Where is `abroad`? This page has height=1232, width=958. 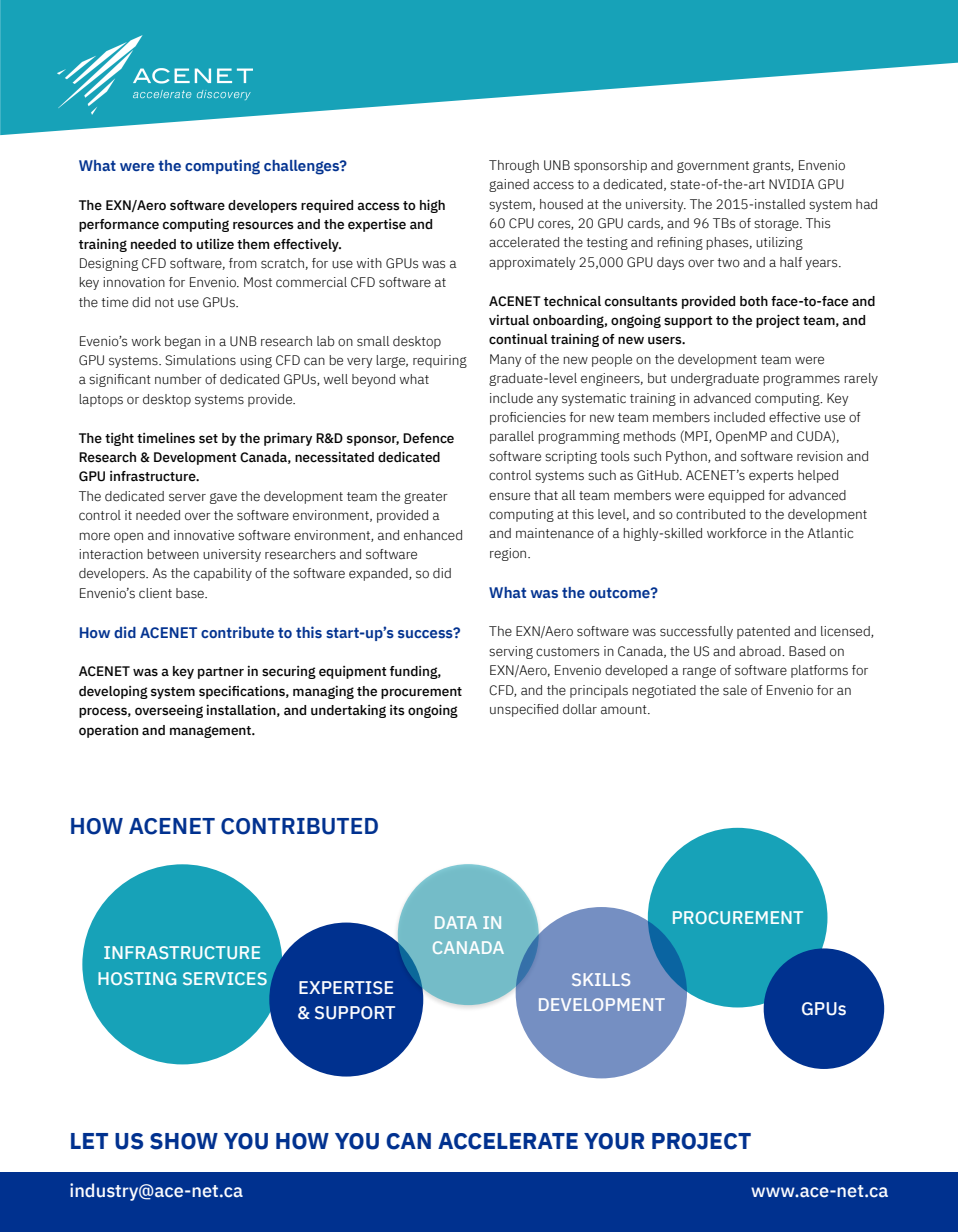 abroad is located at coordinates (761, 651).
